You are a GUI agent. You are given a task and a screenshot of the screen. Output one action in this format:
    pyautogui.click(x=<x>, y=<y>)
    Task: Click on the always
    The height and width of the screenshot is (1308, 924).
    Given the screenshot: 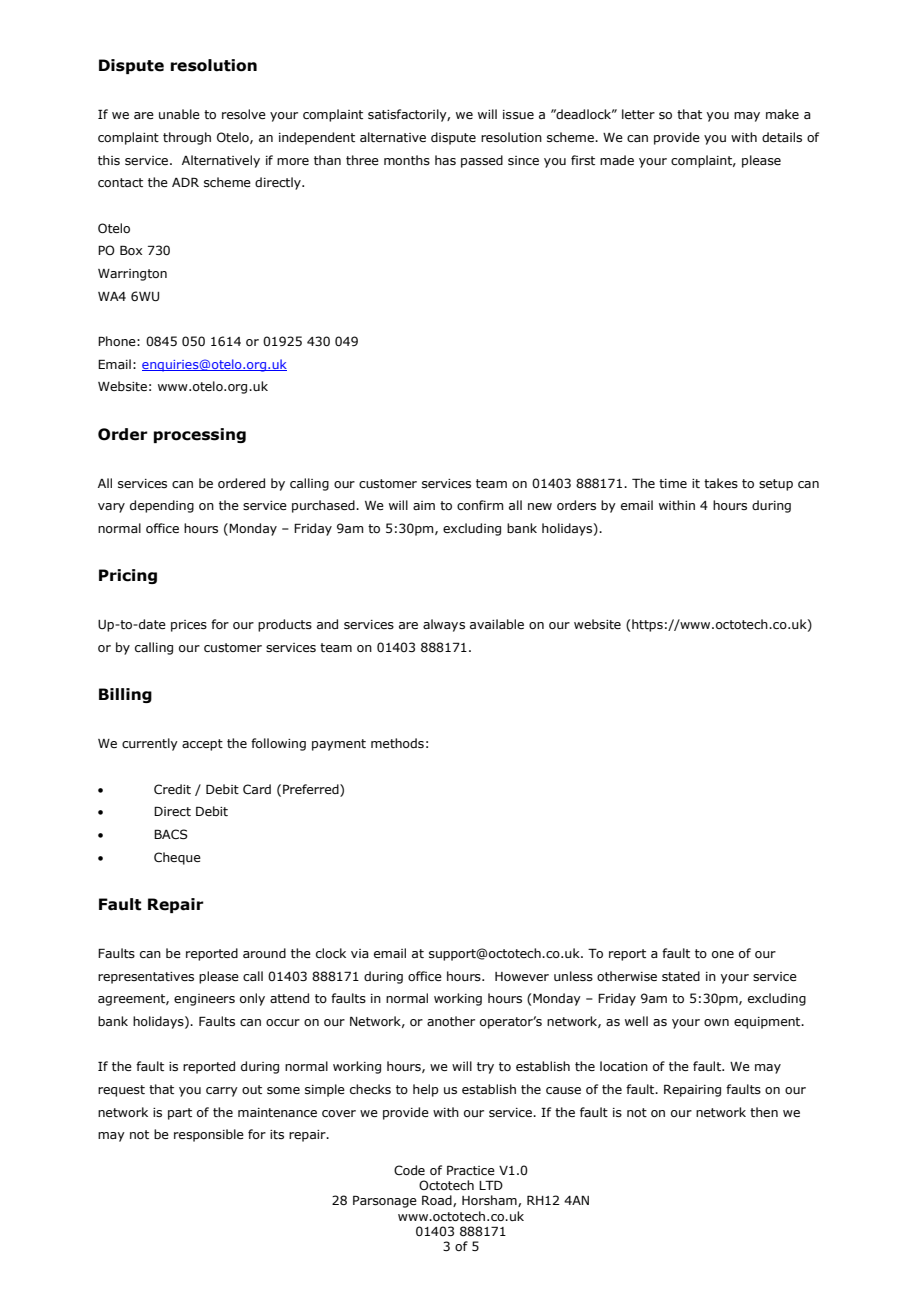 What is the action you would take?
    pyautogui.click(x=444, y=625)
